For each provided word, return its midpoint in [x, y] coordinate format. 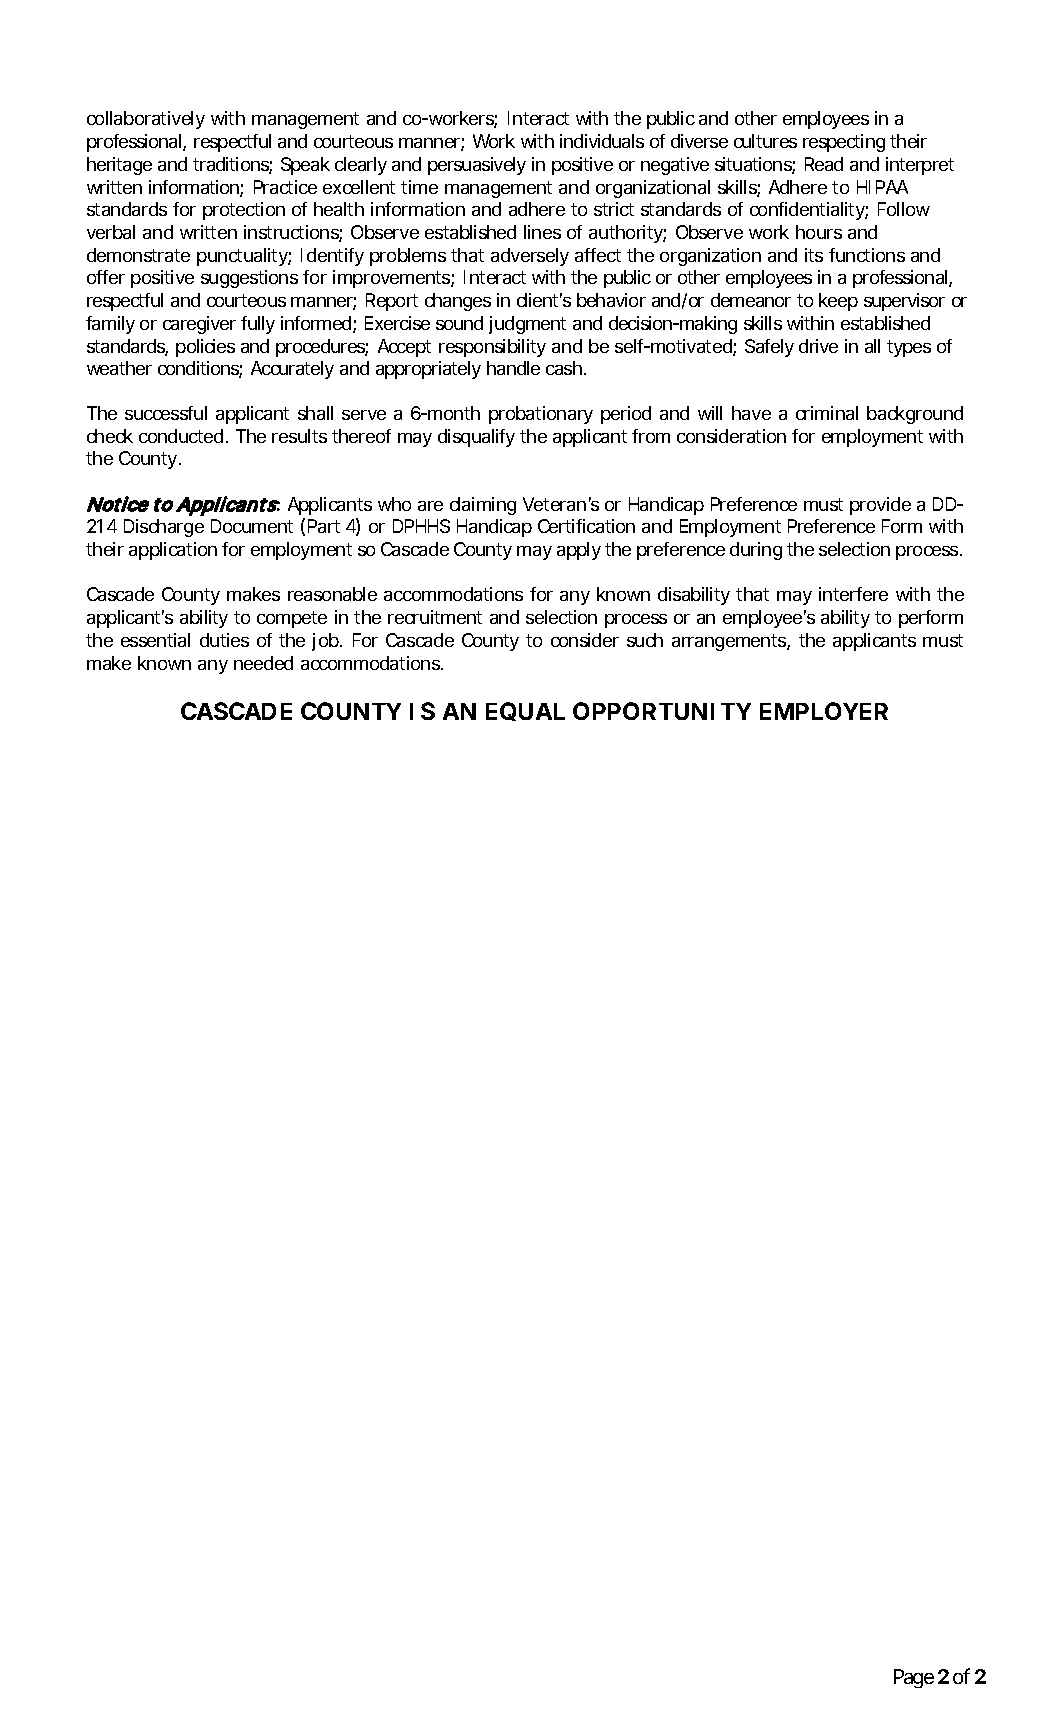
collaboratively [146, 120]
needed [263, 663]
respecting [844, 143]
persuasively [477, 166]
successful [166, 413]
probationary [541, 415]
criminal [827, 413]
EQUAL [525, 711]
